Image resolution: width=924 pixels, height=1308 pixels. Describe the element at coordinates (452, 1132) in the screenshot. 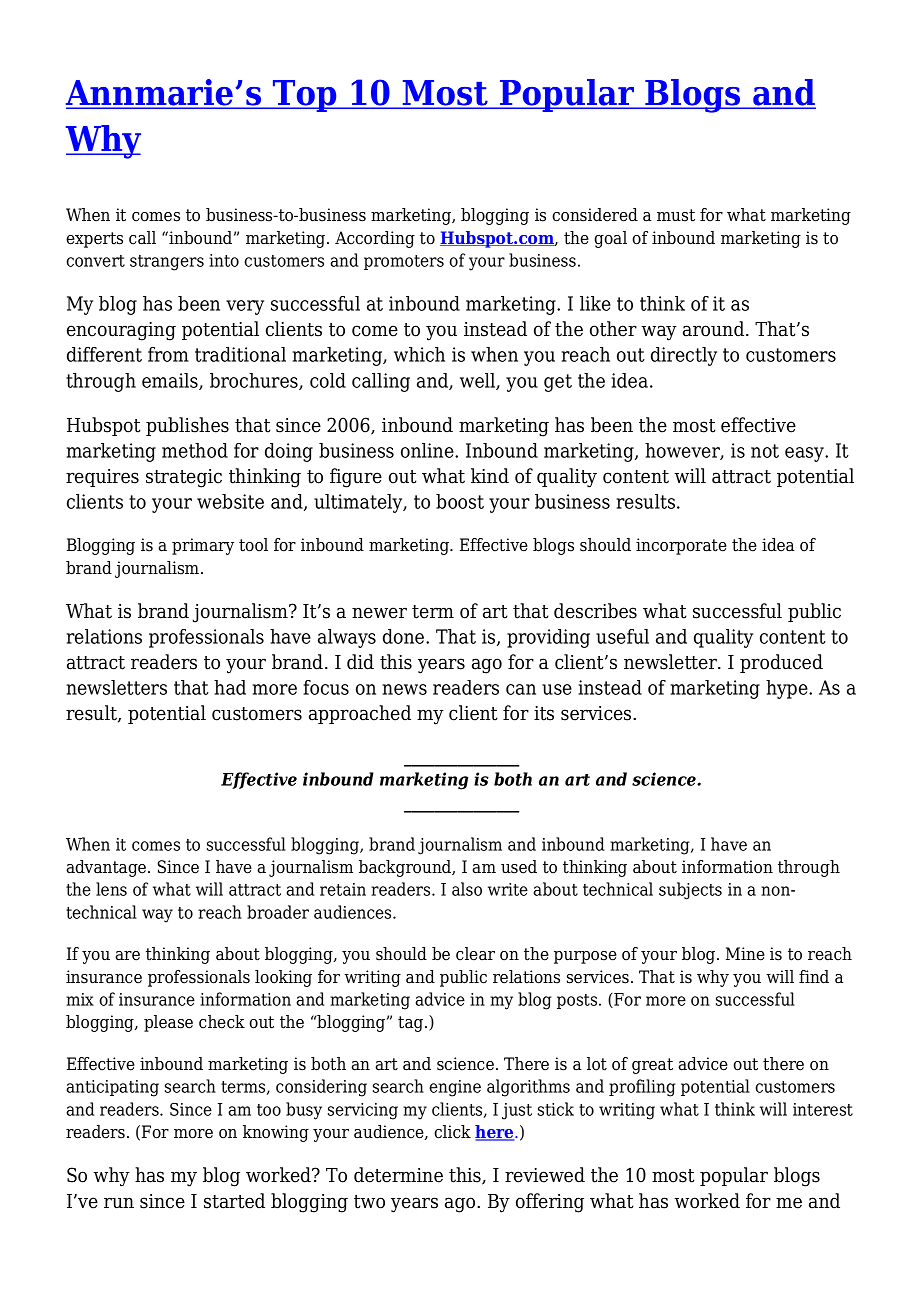

I see `click` at that location.
